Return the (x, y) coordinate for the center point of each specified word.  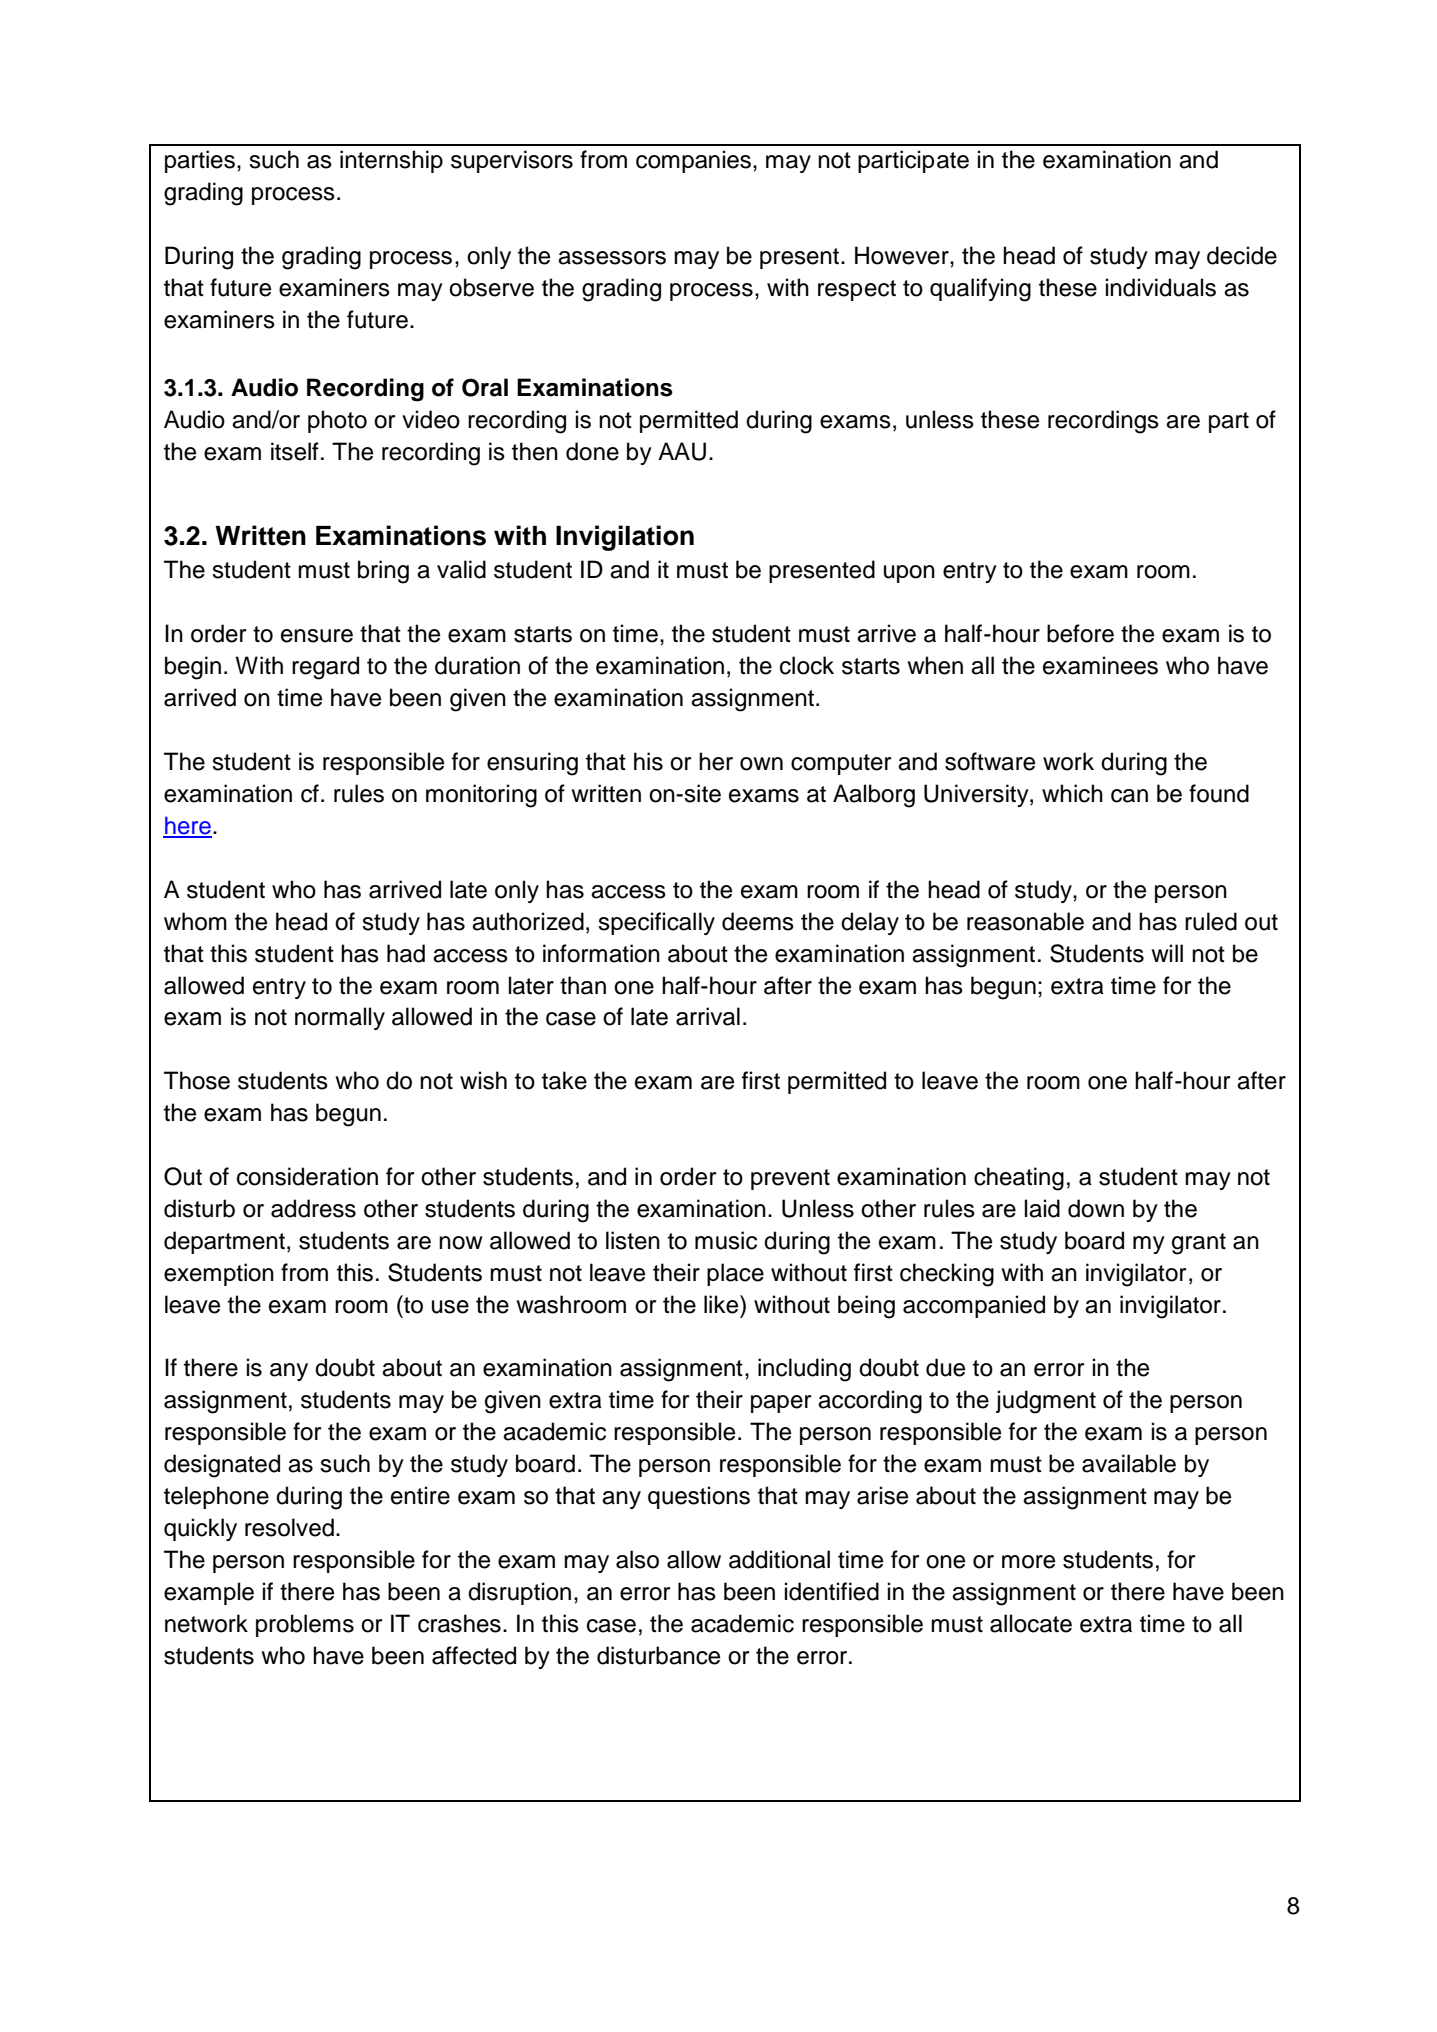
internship (391, 161)
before (1080, 633)
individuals (1161, 287)
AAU (682, 451)
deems (758, 921)
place (735, 1274)
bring (383, 572)
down (1096, 1208)
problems (305, 1625)
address (313, 1208)
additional (779, 1559)
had (406, 953)
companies (693, 161)
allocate (1031, 1623)
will (1167, 953)
